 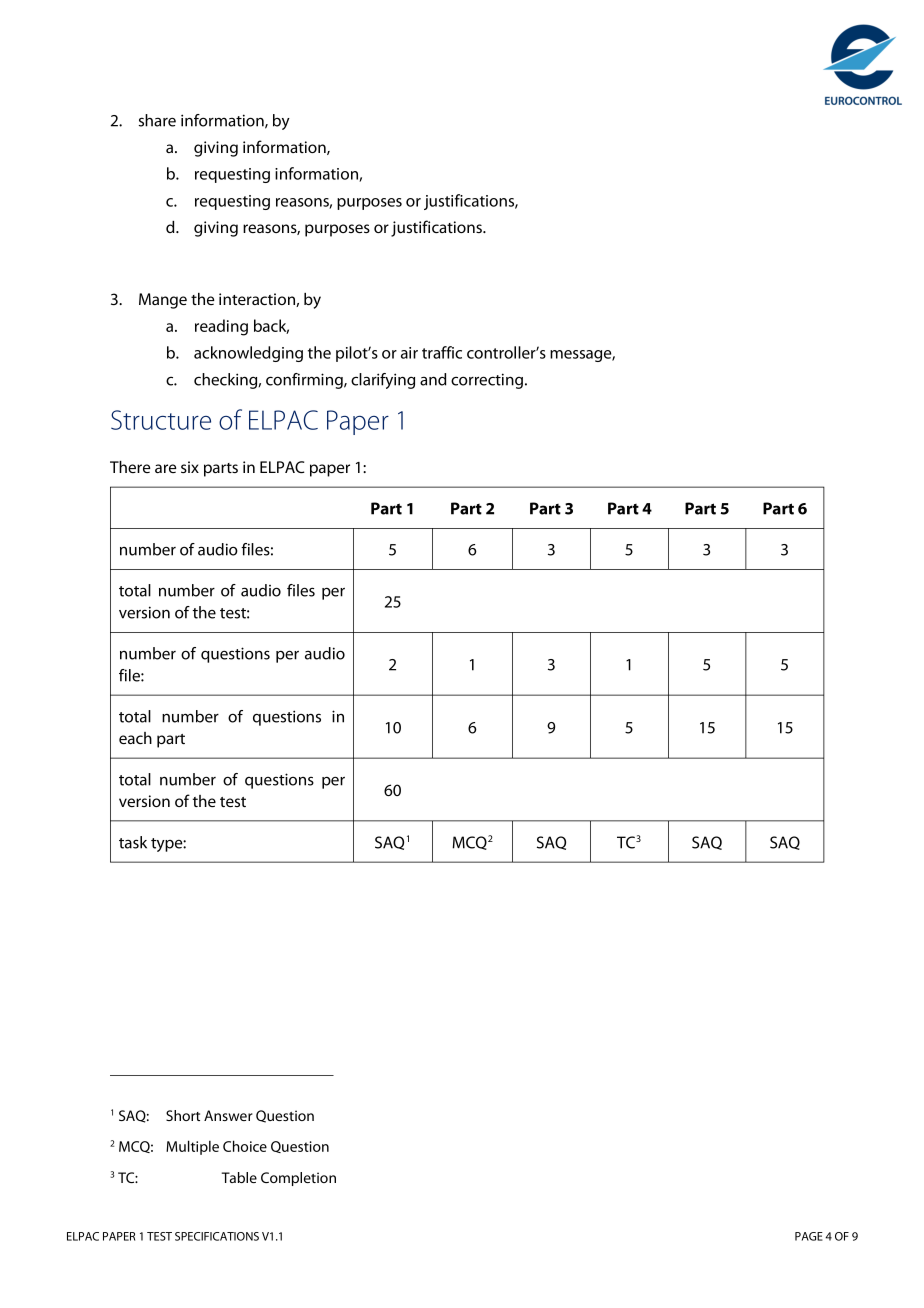 What do you see at coordinates (409, 353) in the document?
I see `air` at bounding box center [409, 353].
